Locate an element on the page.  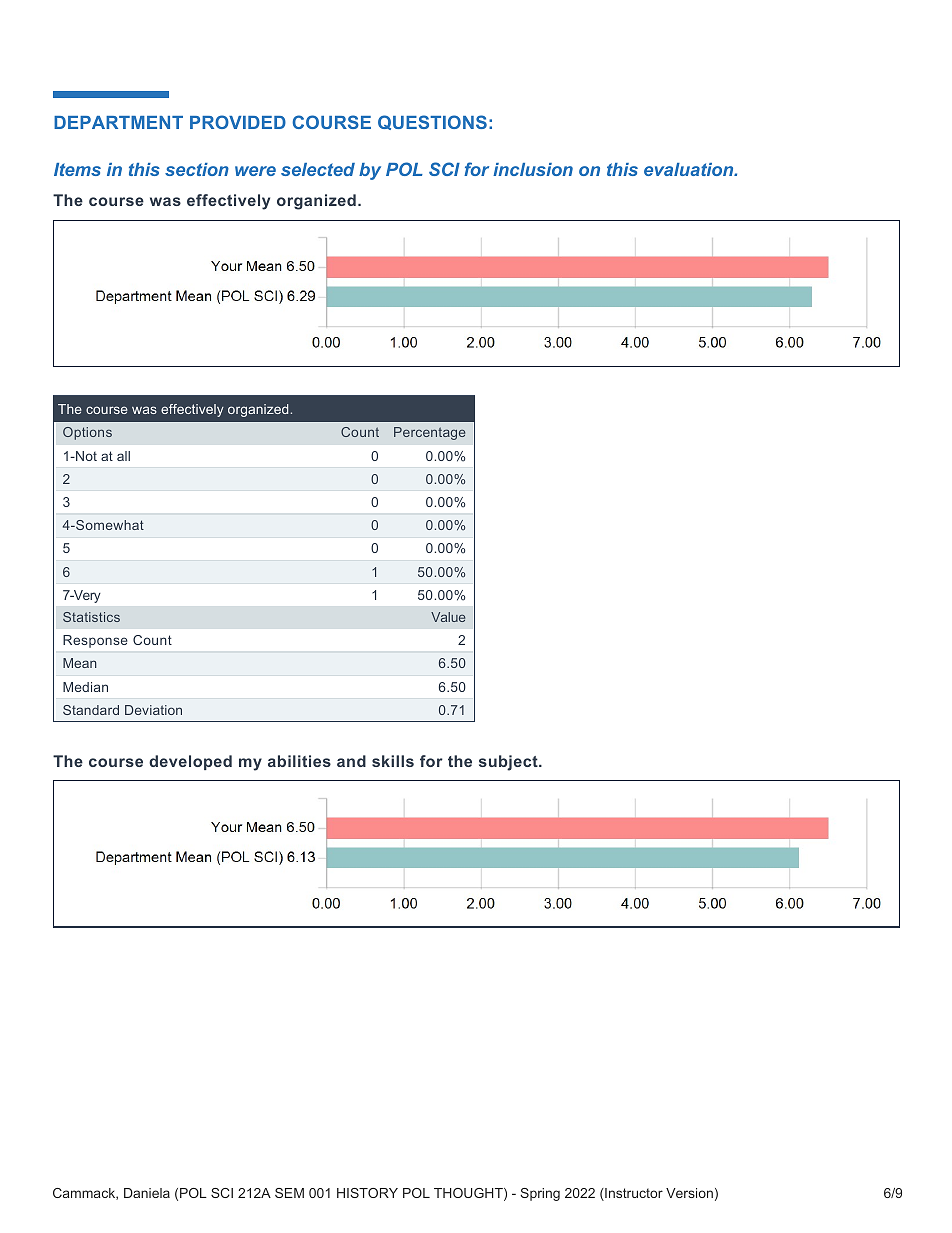
inclusion is located at coordinates (533, 169).
